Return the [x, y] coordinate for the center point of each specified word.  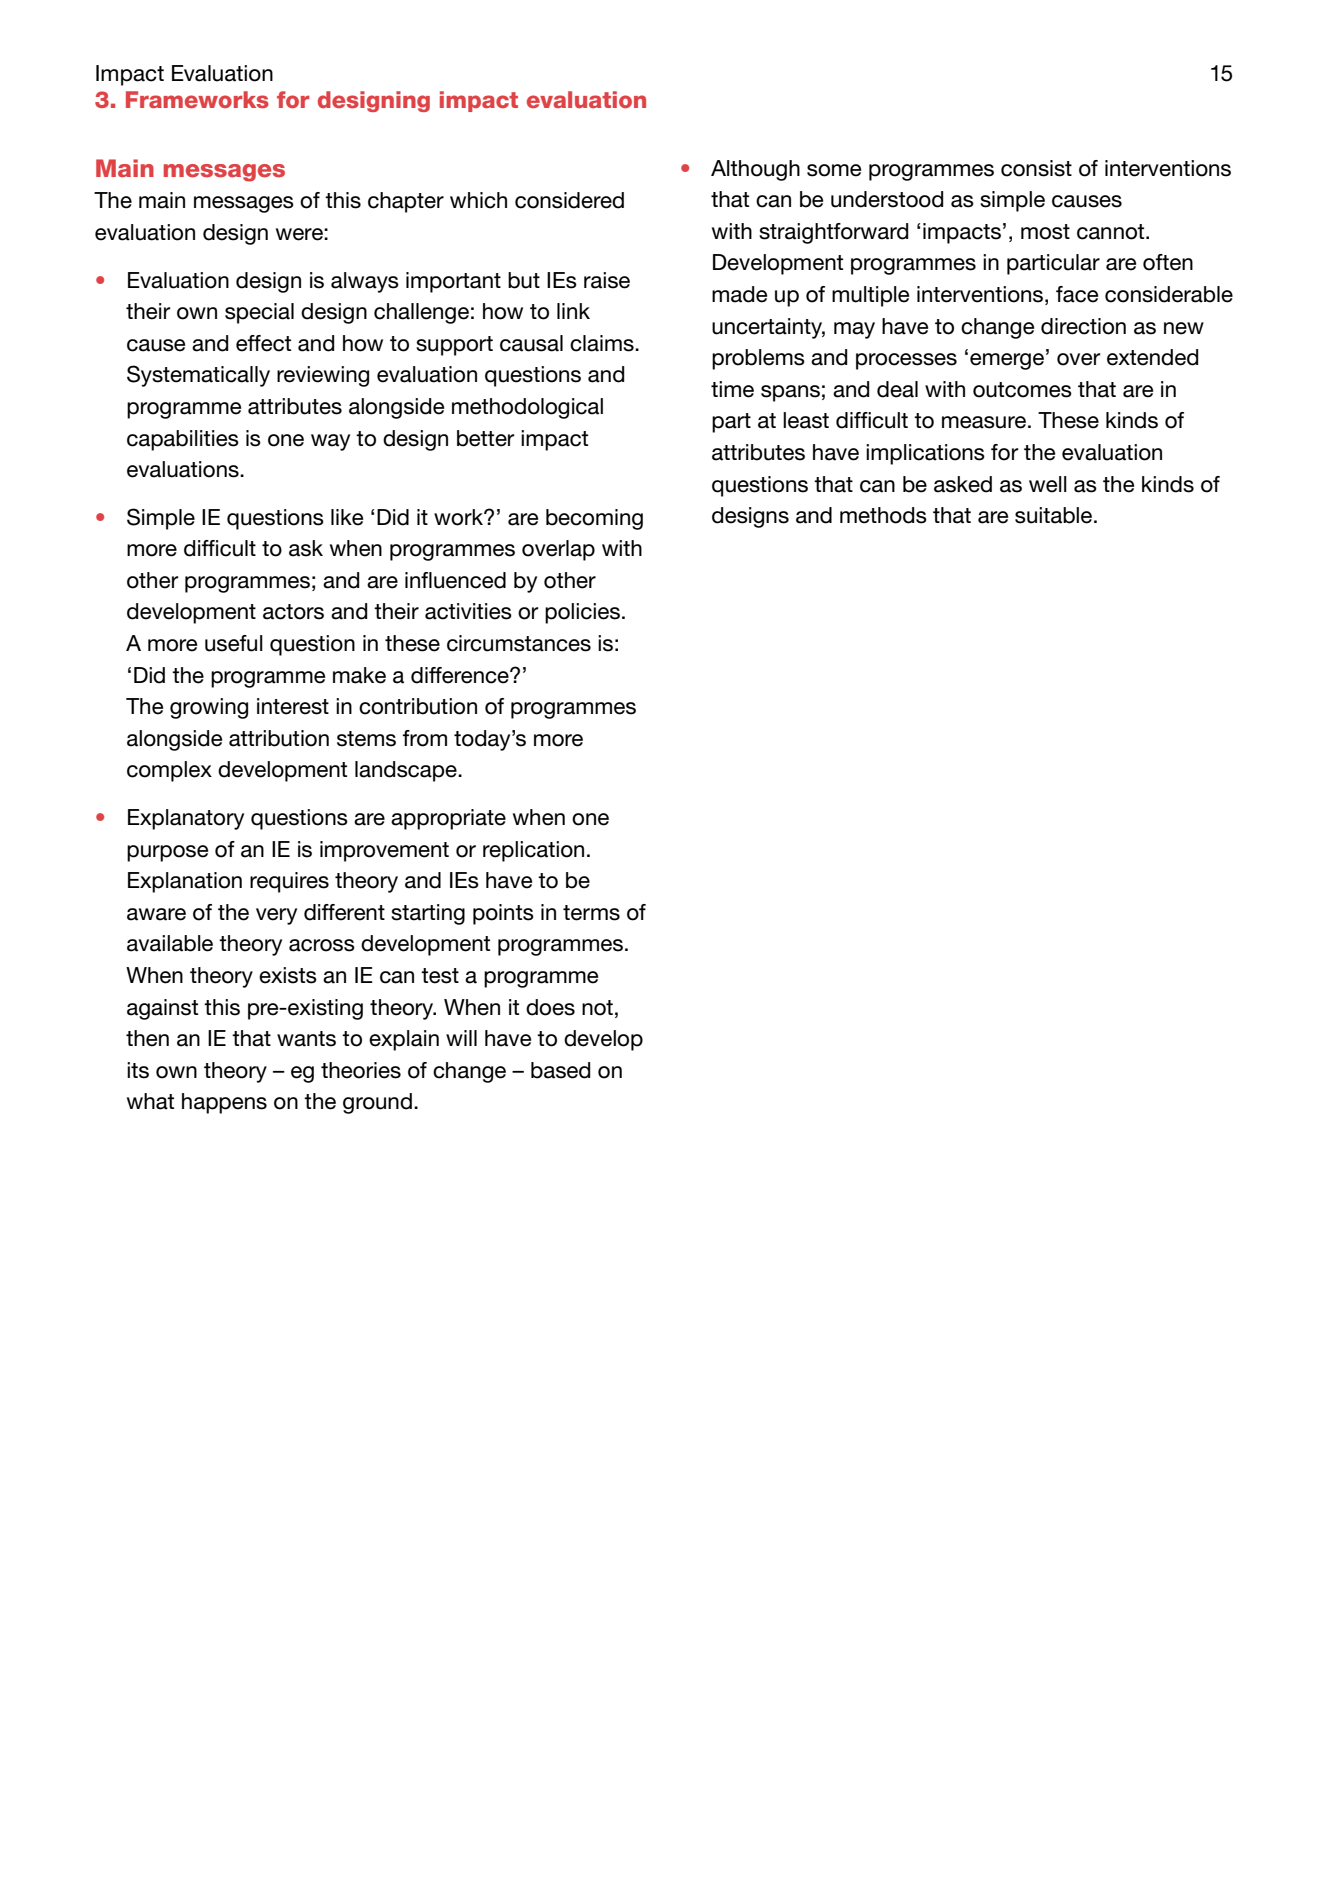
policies [582, 613]
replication [533, 851]
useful [234, 643]
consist [1036, 168]
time [732, 389]
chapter [406, 202]
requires [289, 882]
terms [591, 913]
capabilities [183, 440]
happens [224, 1103]
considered [569, 200]
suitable [1055, 515]
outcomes [1022, 390]
